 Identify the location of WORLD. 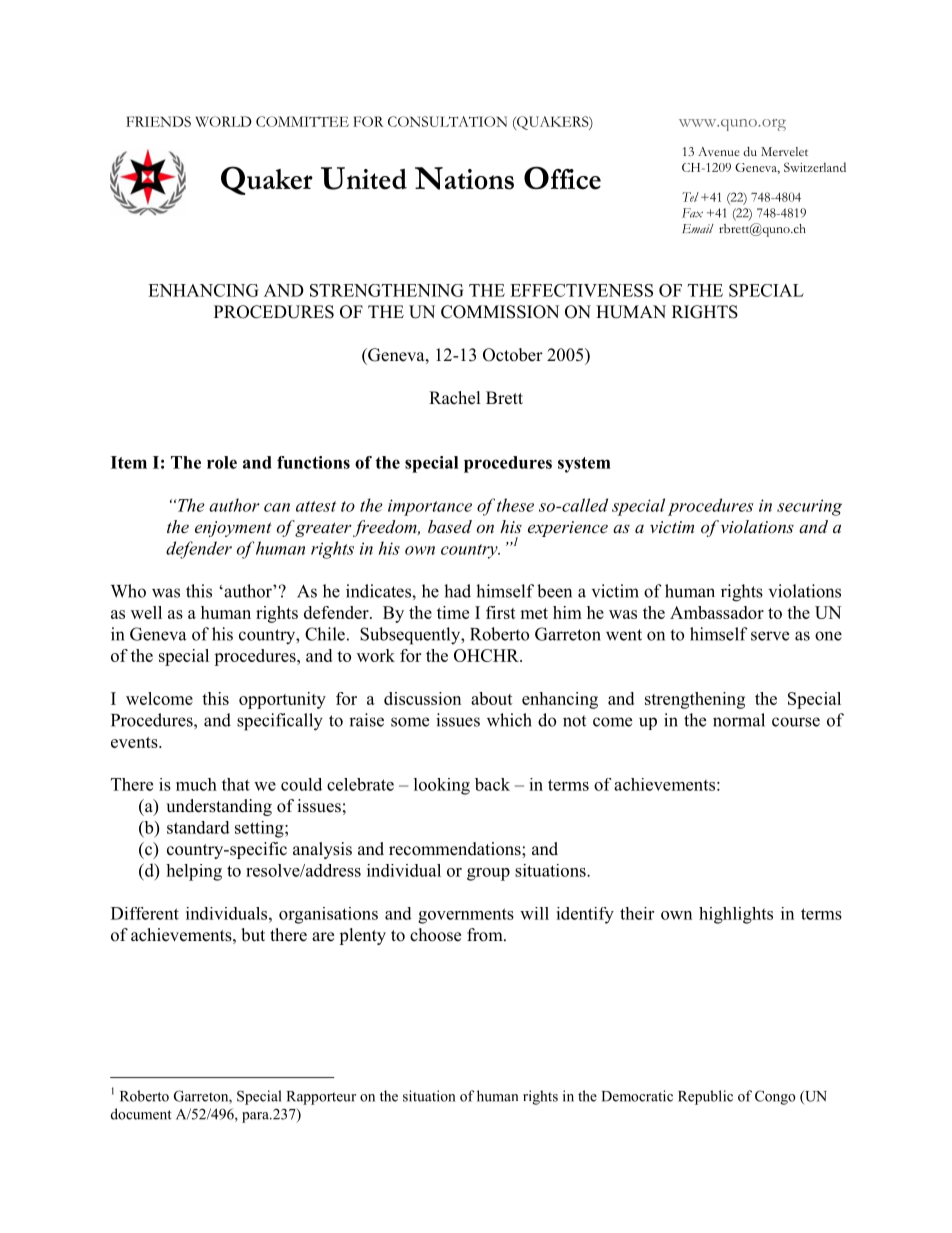
(223, 121).
